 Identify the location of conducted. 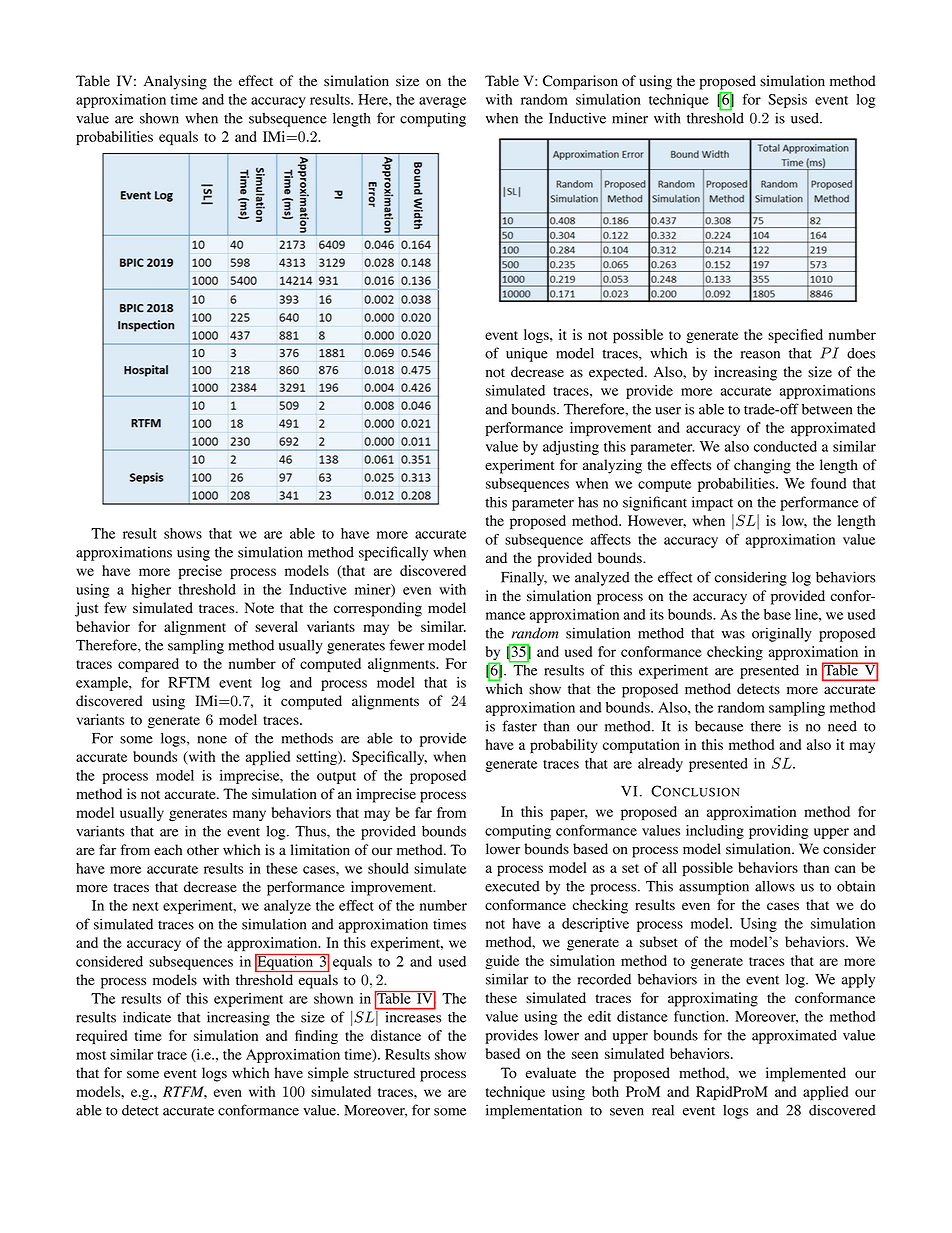
(785, 446).
